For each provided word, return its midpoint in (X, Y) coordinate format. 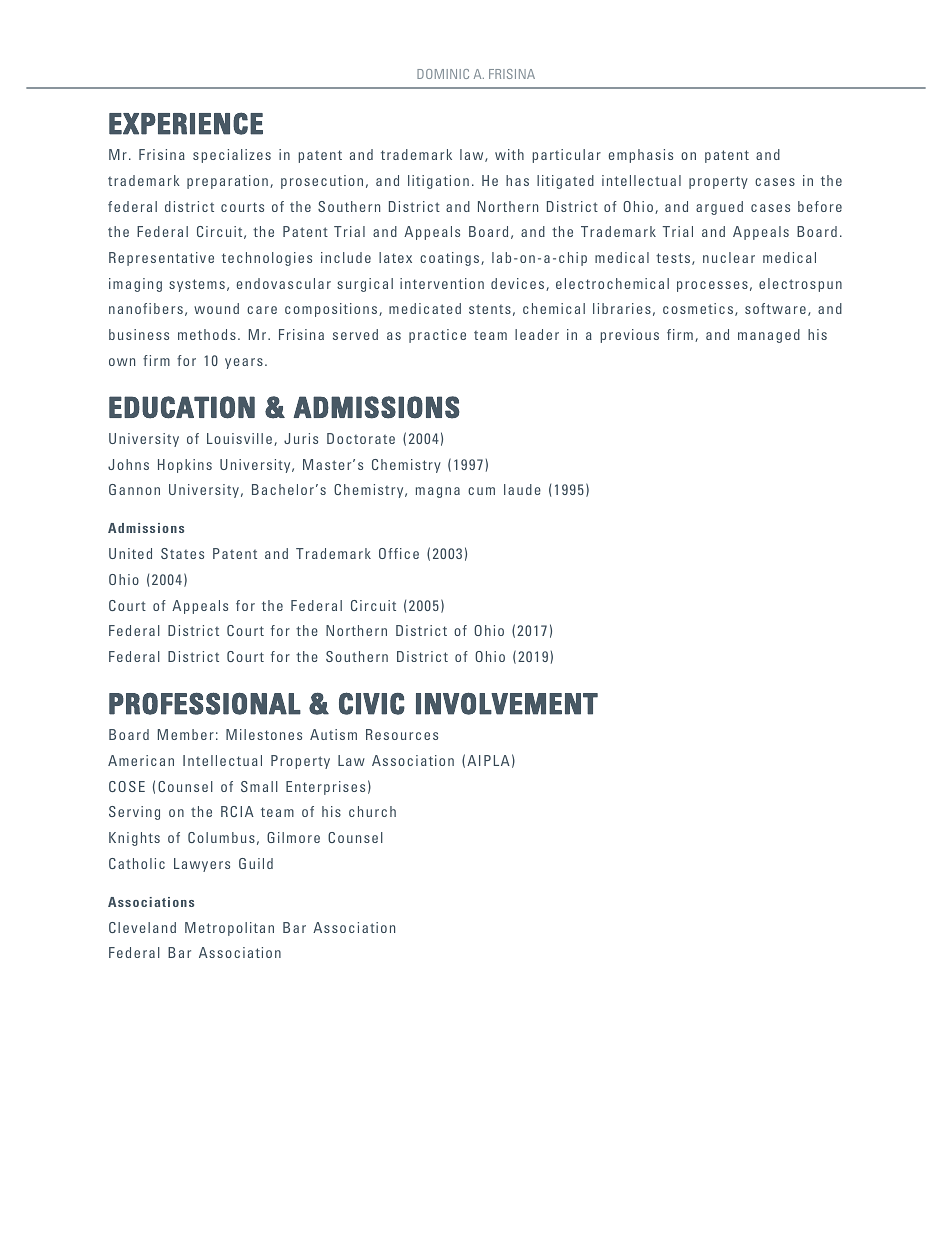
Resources (402, 734)
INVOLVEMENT (507, 703)
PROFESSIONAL (205, 703)
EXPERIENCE (186, 123)
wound (216, 308)
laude (522, 489)
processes (712, 286)
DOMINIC (443, 74)
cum (481, 491)
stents (490, 309)
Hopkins (185, 466)
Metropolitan (229, 929)
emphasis (641, 156)
